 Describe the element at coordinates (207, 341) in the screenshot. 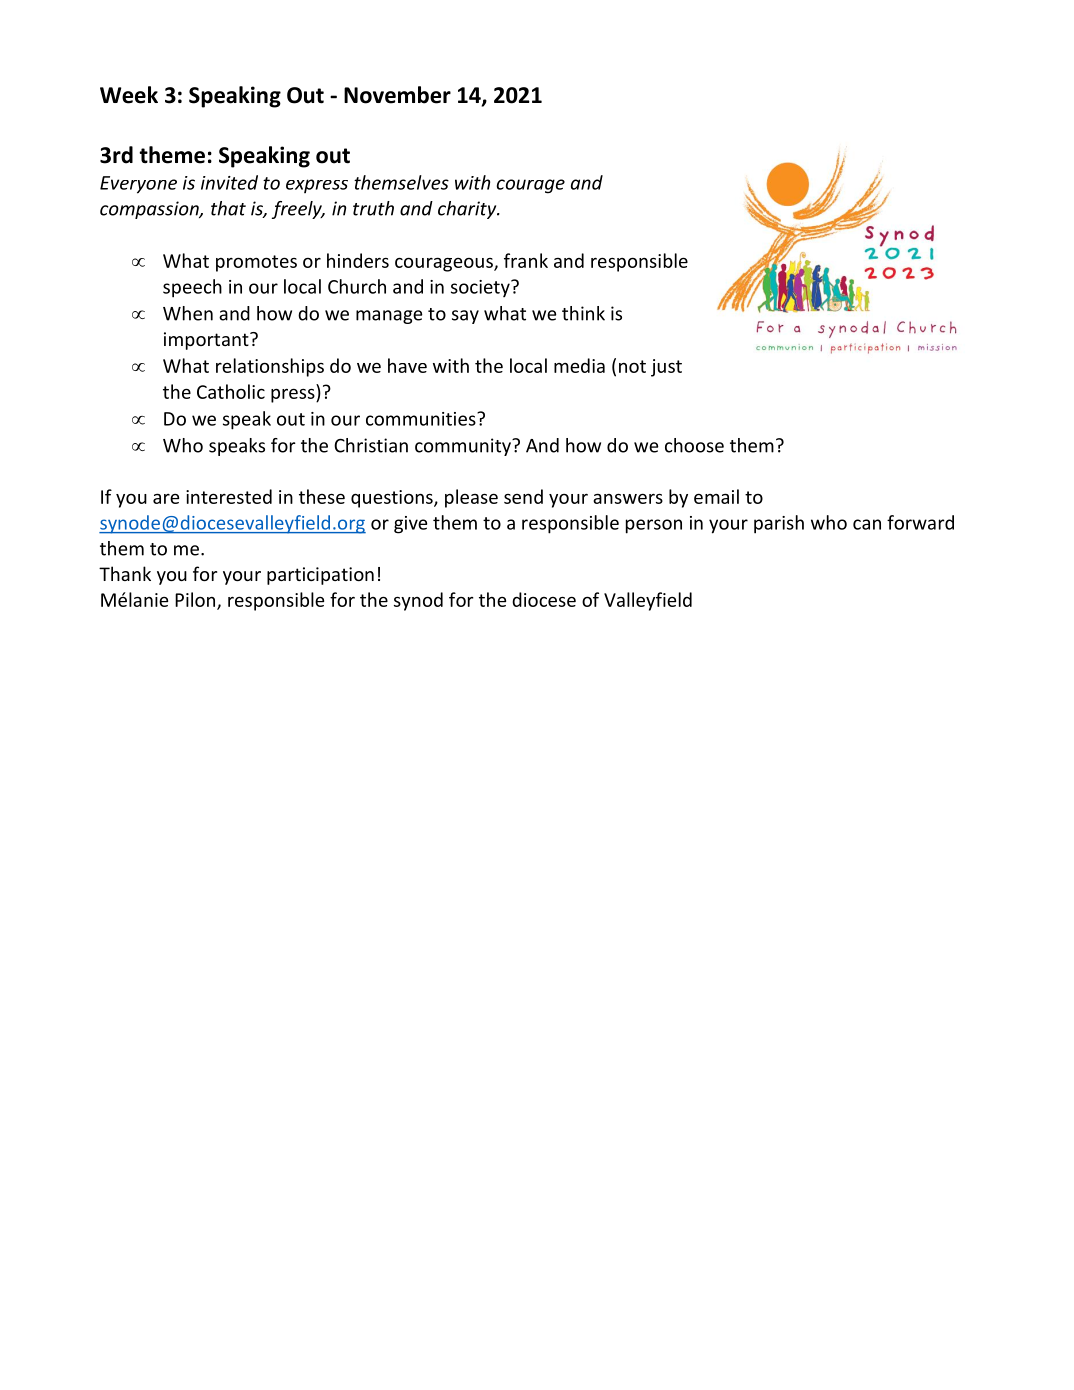

I see `important` at that location.
